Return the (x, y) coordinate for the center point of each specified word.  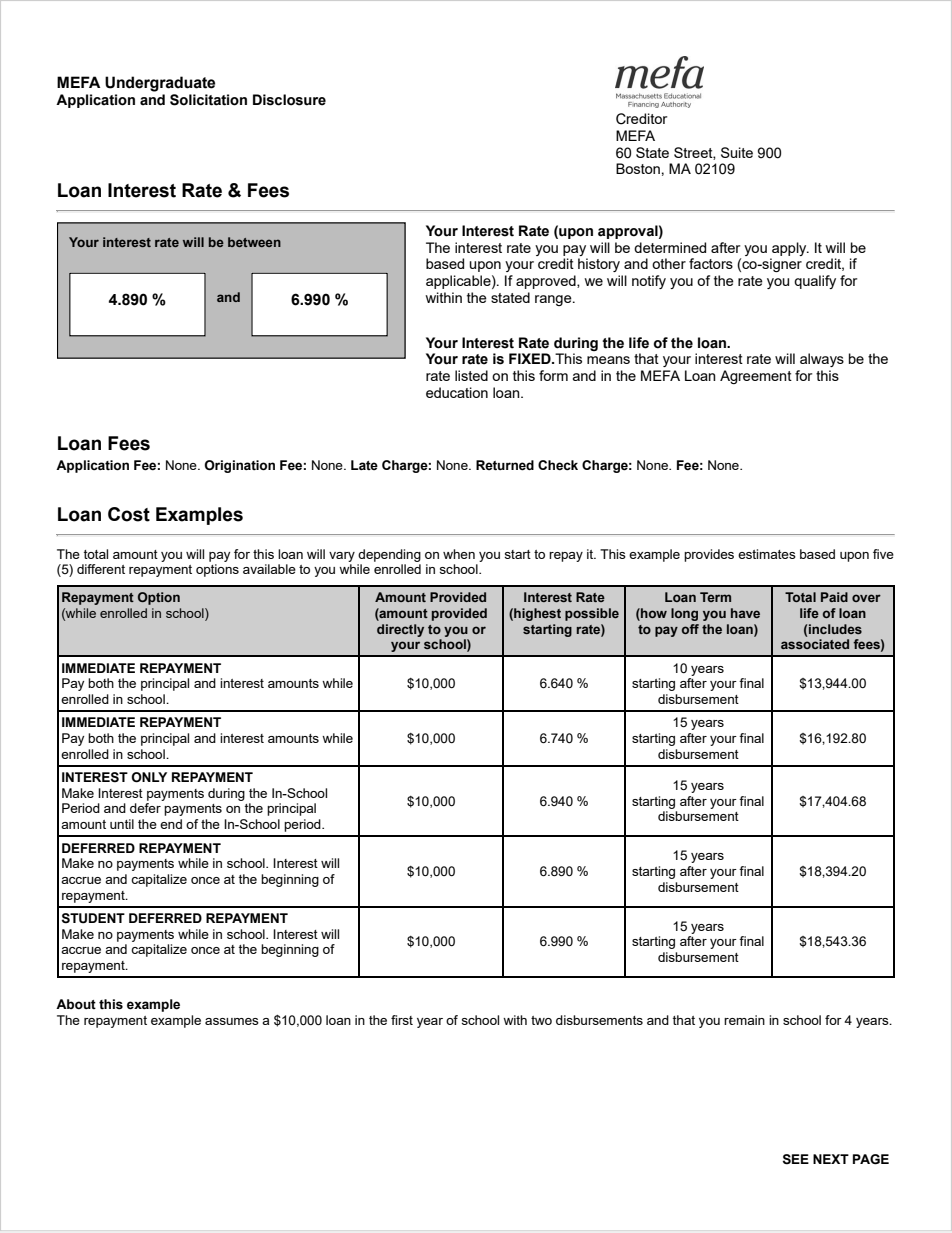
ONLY (149, 777)
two (541, 1020)
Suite (737, 152)
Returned (505, 465)
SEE (796, 1159)
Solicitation (208, 100)
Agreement (756, 377)
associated (815, 644)
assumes (232, 1021)
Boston (638, 168)
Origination (240, 466)
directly (400, 630)
